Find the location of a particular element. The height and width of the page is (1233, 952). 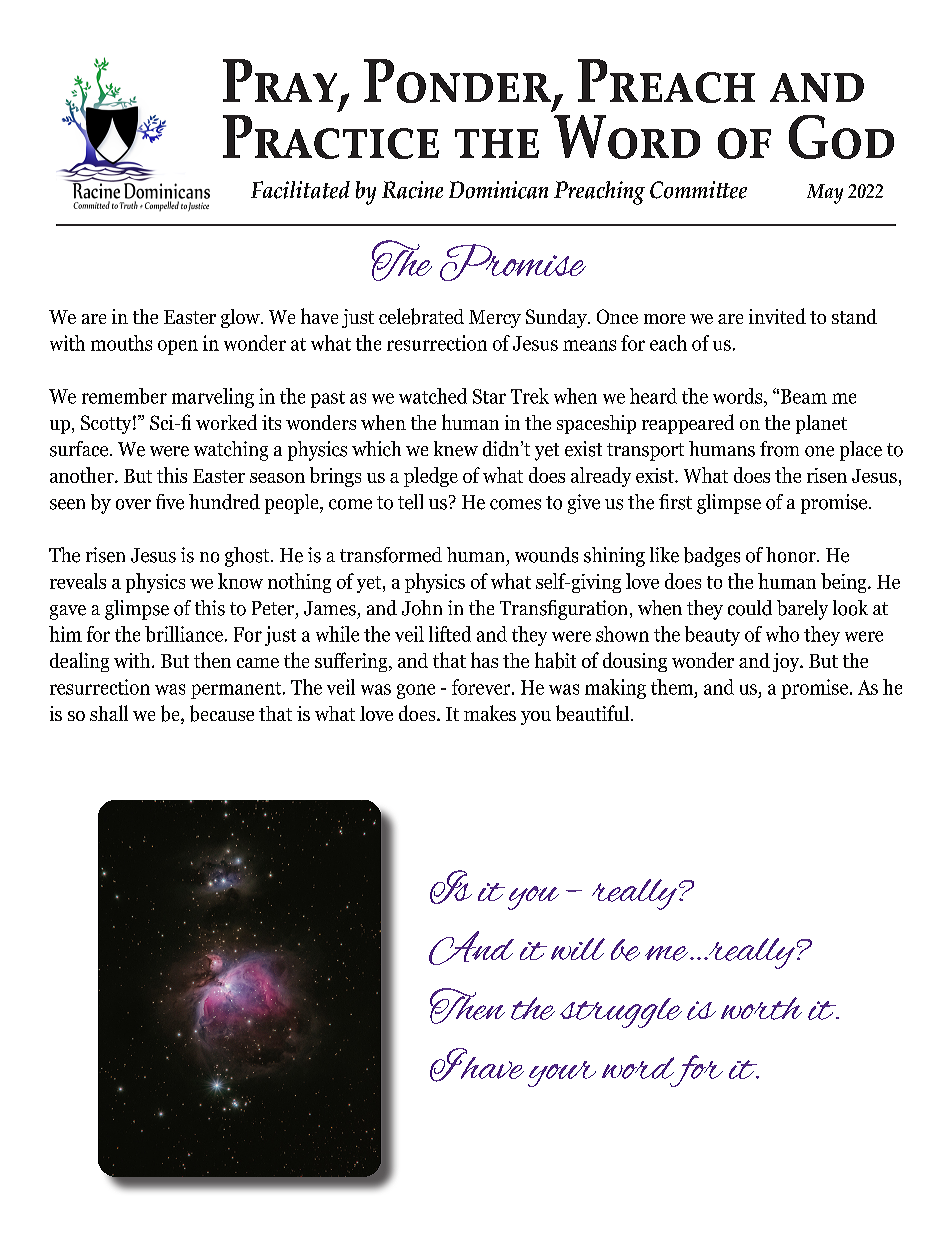

God is located at coordinates (841, 137).
